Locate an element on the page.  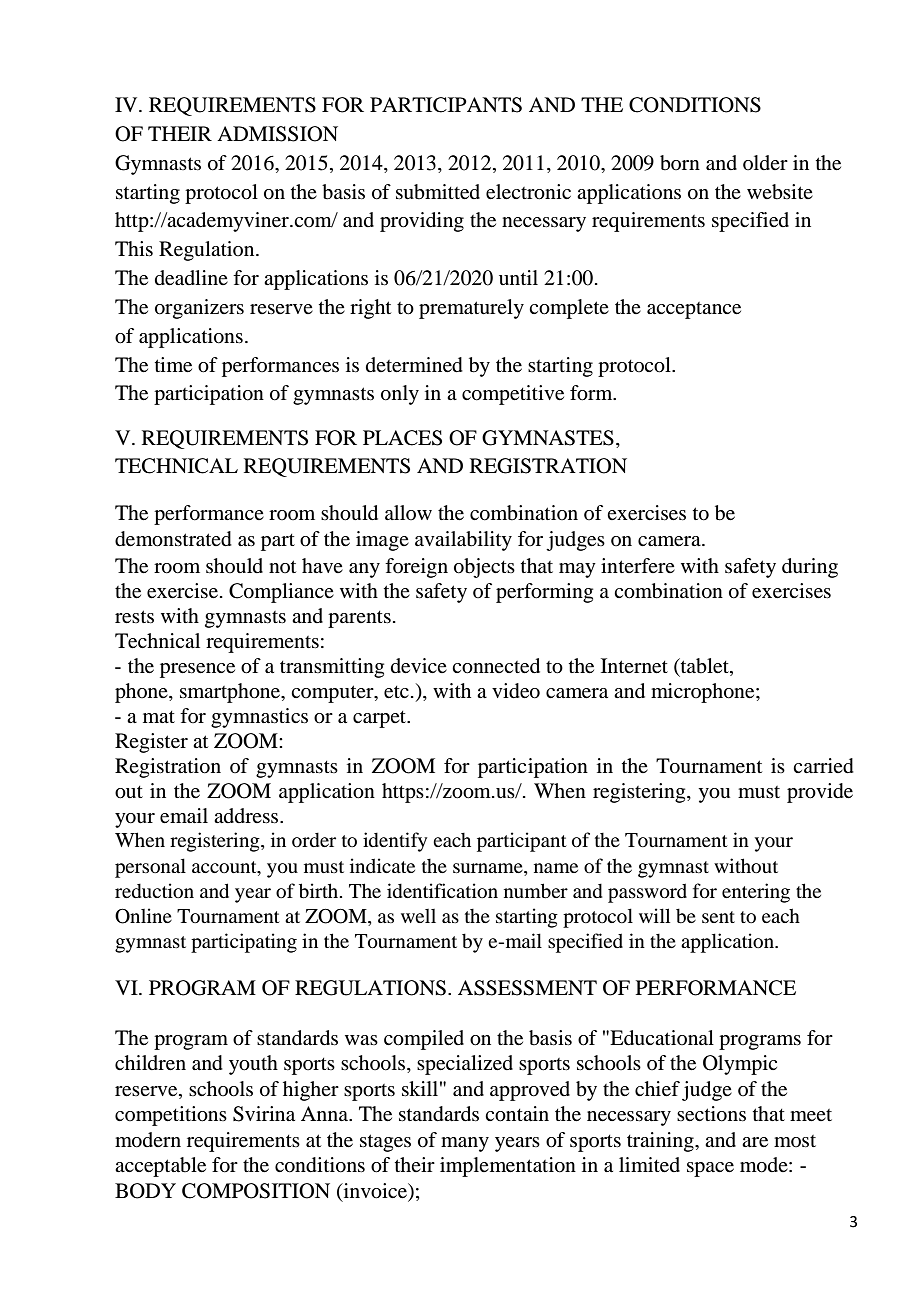
COMPOSITION is located at coordinates (256, 1191).
